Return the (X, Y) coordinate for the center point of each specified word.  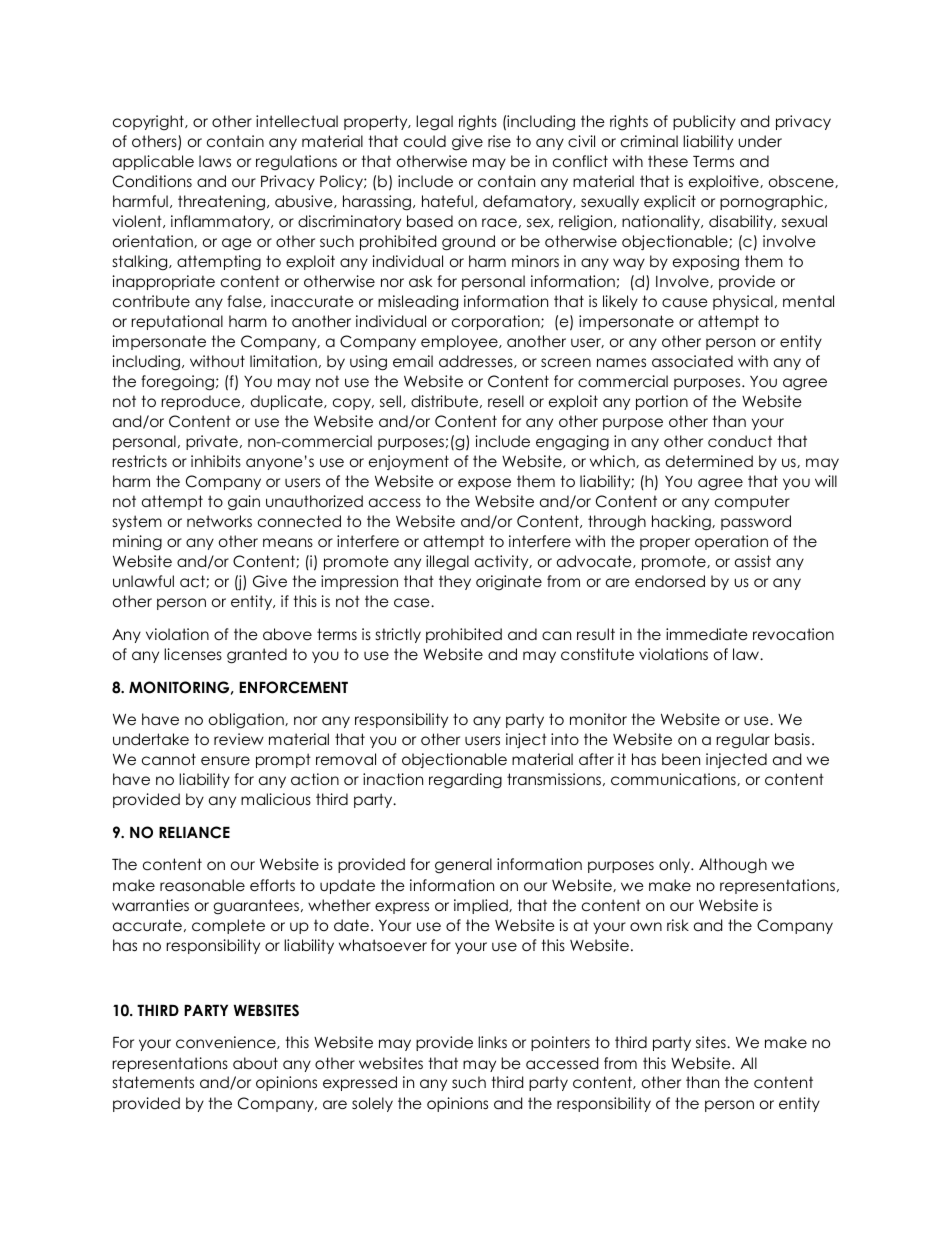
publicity (704, 122)
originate (509, 583)
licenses (193, 654)
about (255, 1063)
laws (215, 161)
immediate (707, 634)
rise (499, 141)
